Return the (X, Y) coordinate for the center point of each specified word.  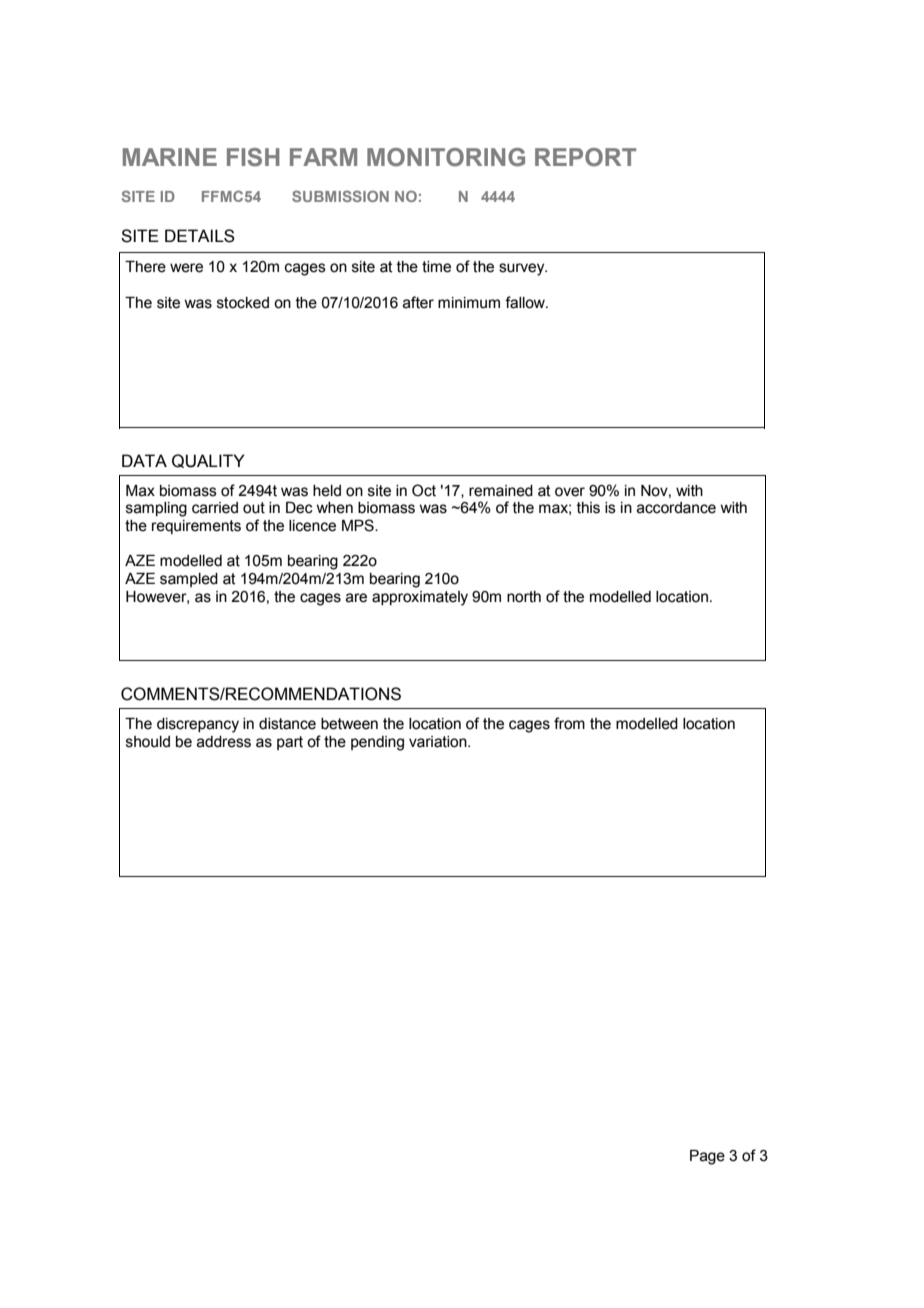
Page (707, 1157)
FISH (253, 157)
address (224, 742)
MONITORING (446, 157)
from (569, 723)
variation (439, 742)
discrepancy (198, 725)
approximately (420, 598)
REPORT (585, 157)
